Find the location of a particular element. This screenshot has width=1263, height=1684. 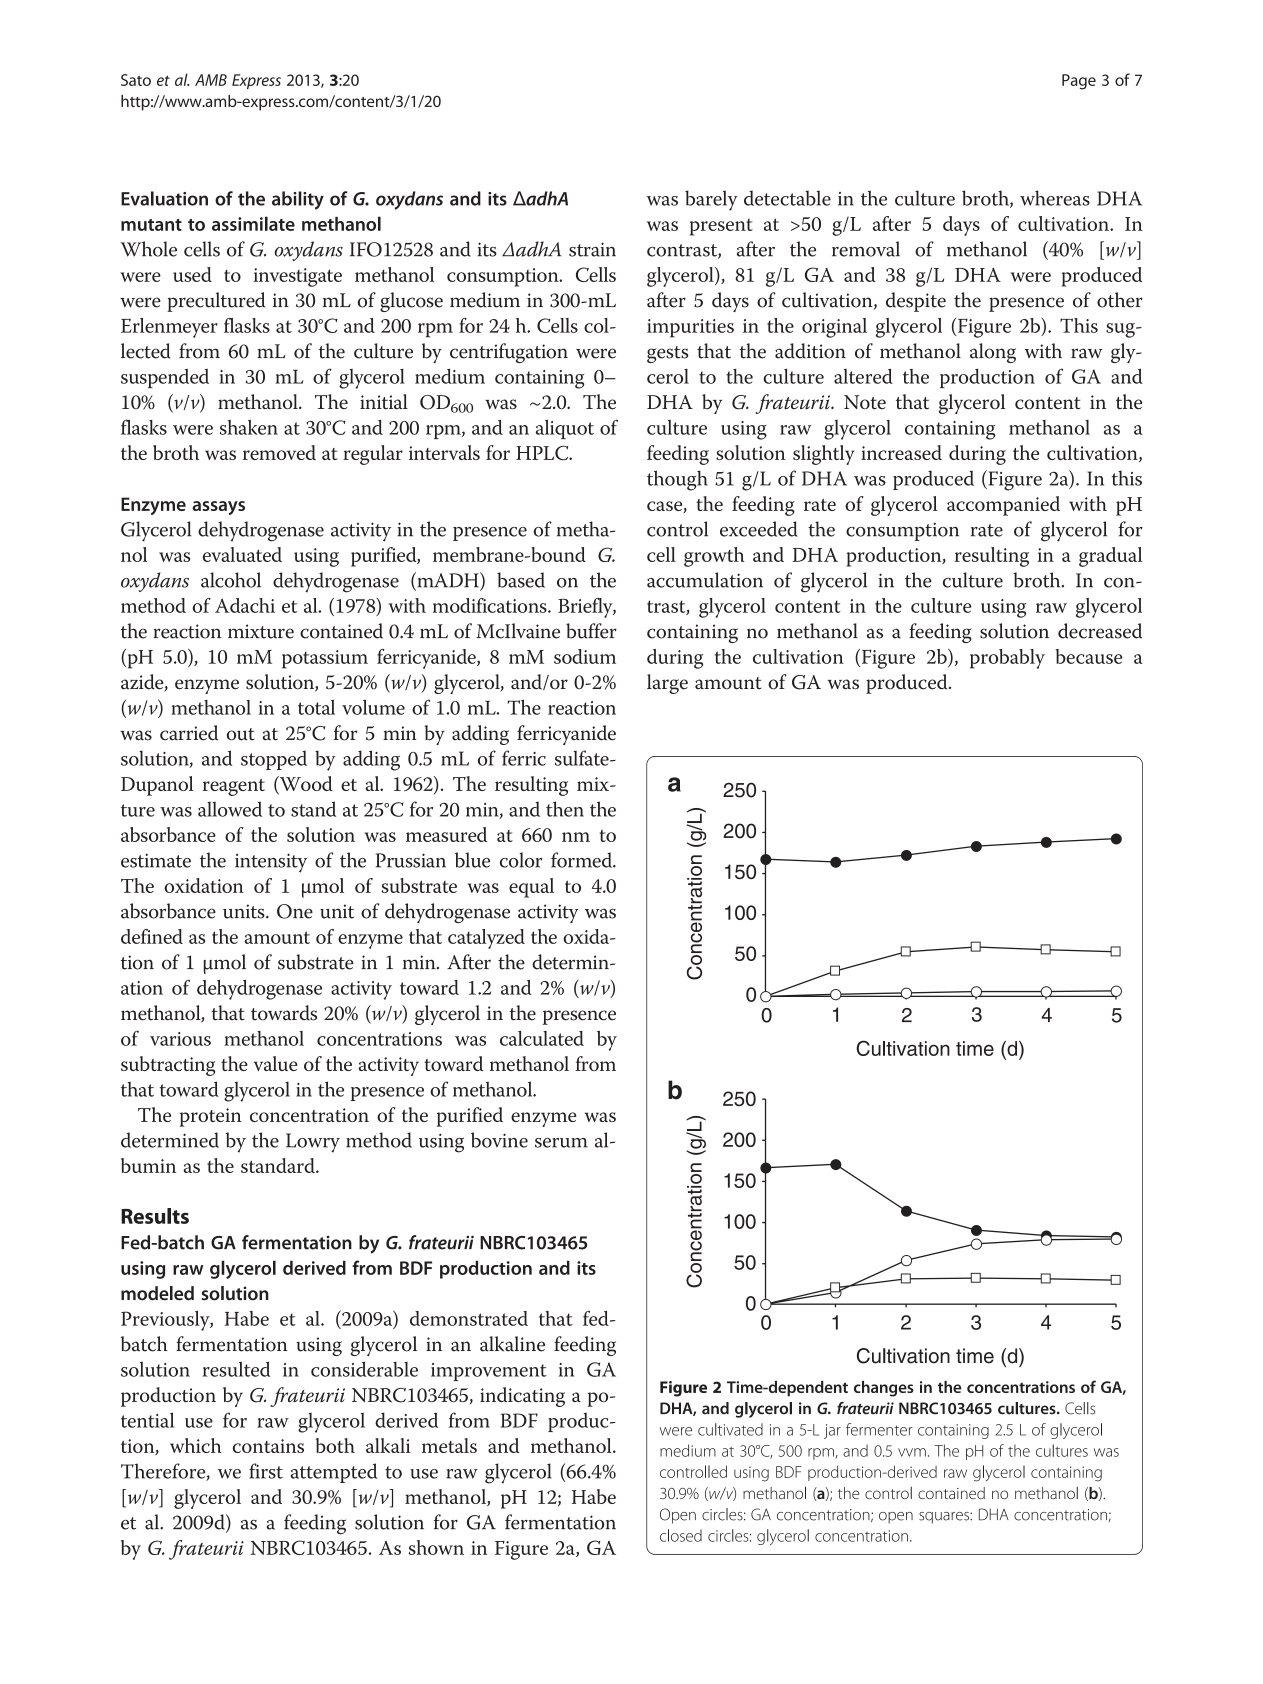

though is located at coordinates (677, 480).
